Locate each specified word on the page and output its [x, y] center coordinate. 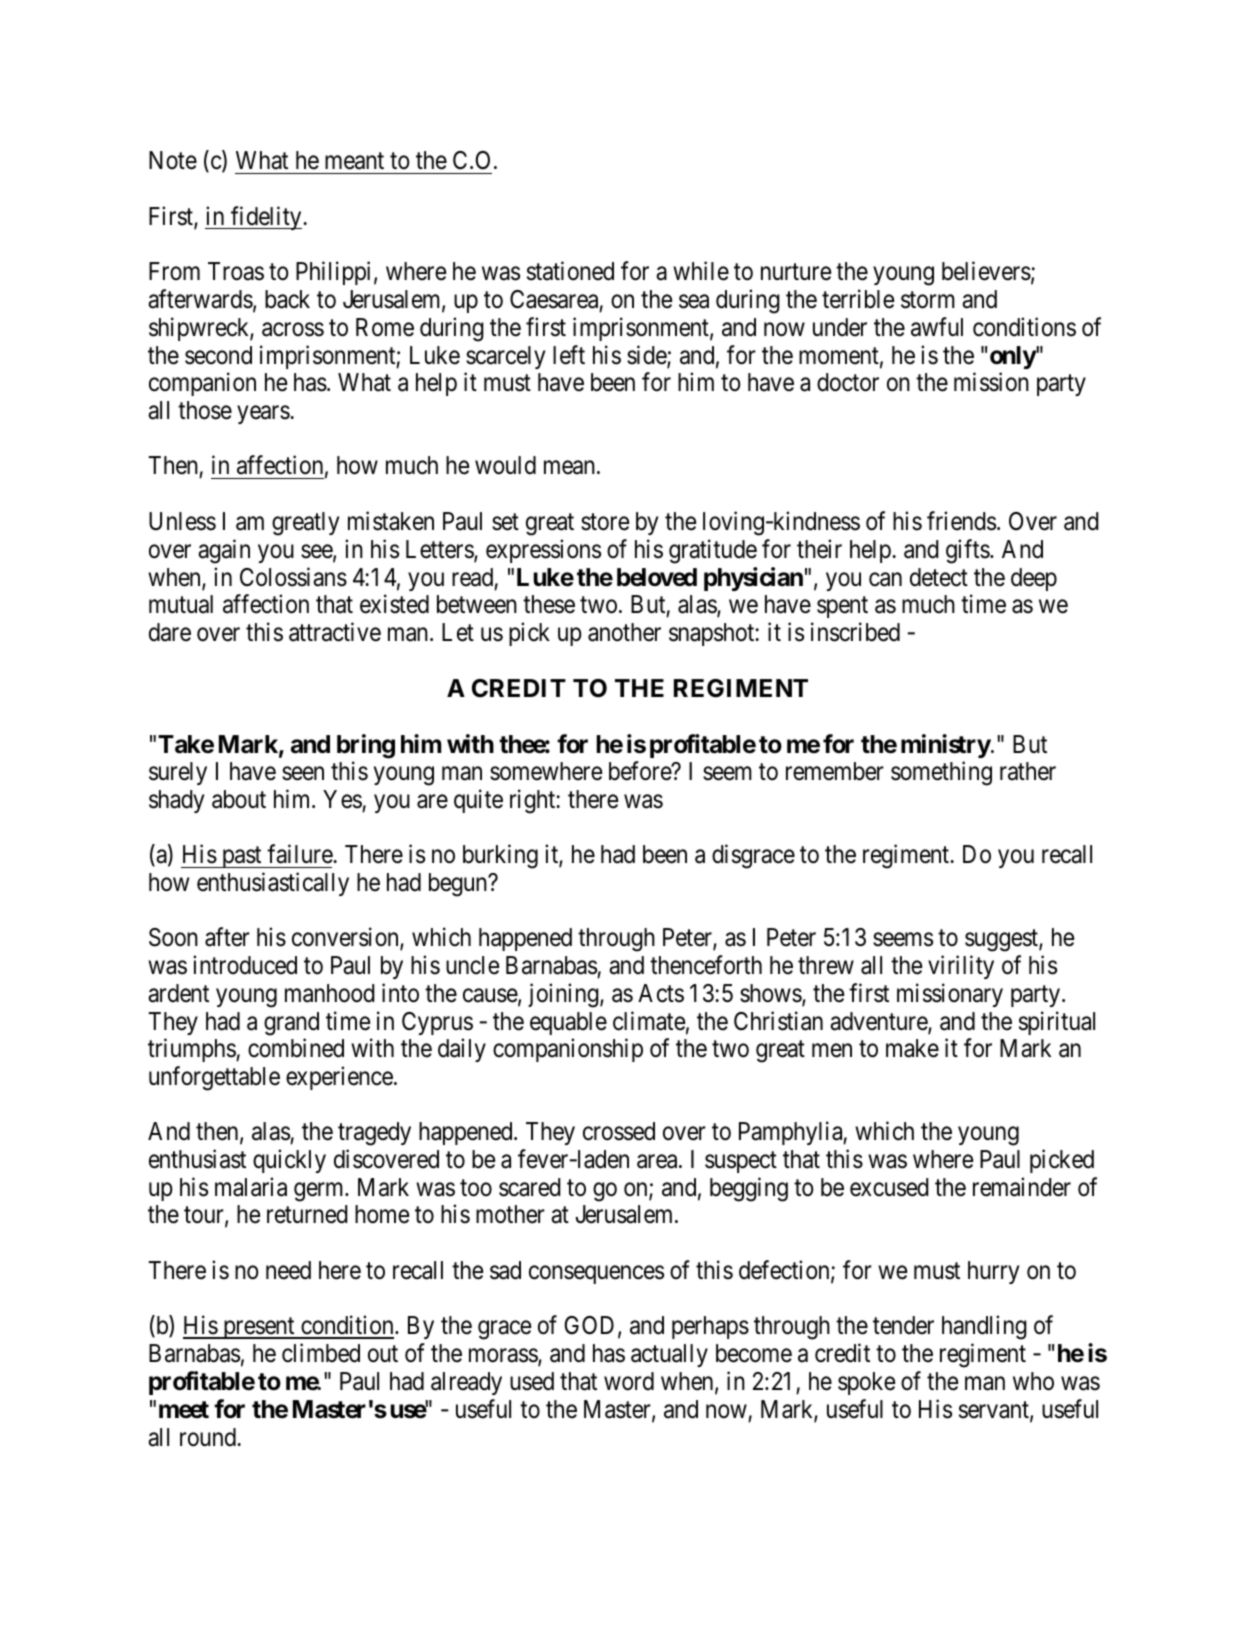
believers [986, 271]
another [624, 632]
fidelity [266, 218]
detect [939, 577]
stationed [570, 271]
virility [961, 967]
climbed [321, 1353]
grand [291, 1024]
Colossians [293, 577]
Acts [661, 993]
